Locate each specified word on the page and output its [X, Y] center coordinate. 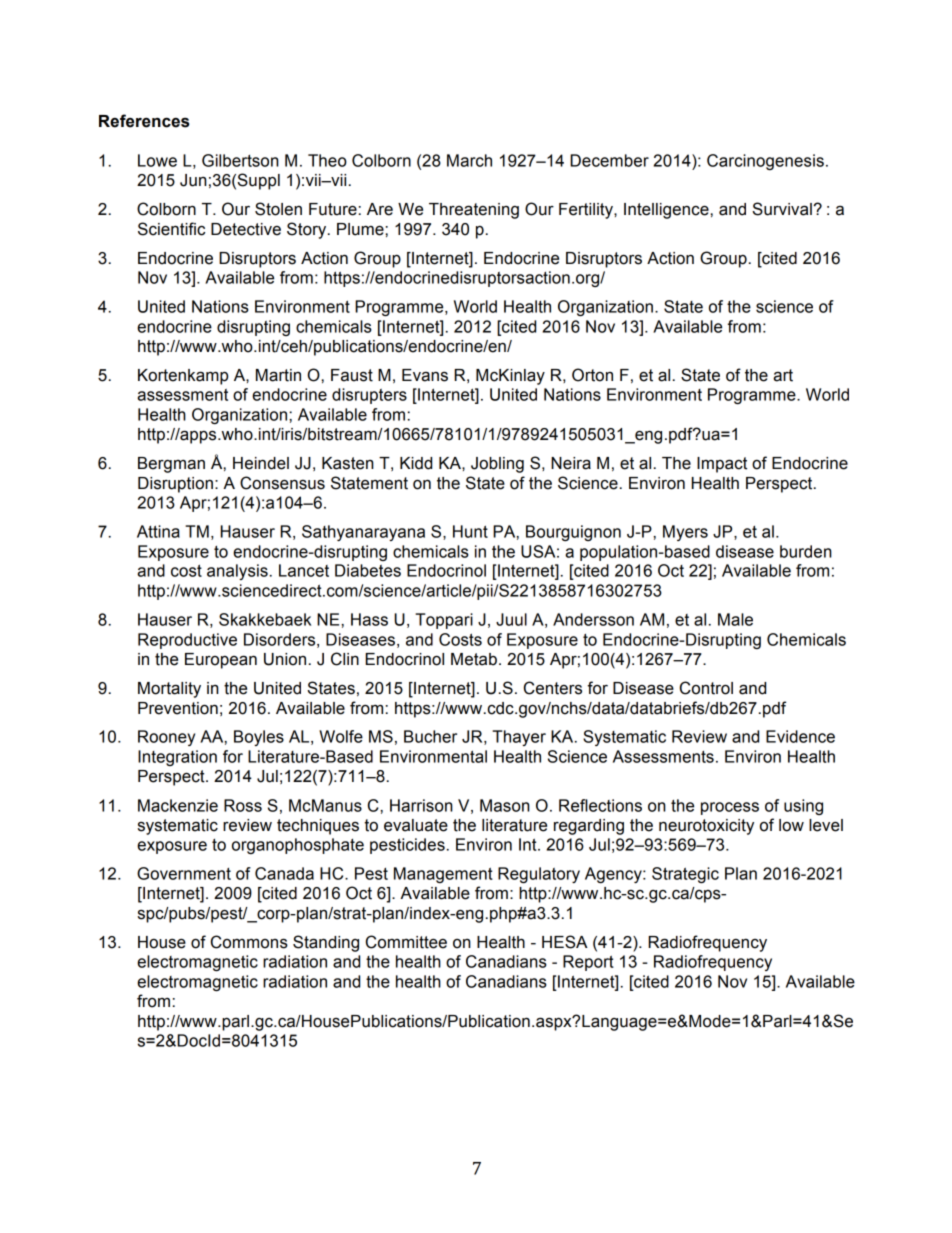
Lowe [157, 160]
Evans [425, 375]
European [221, 661]
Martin [278, 375]
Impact [722, 465]
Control [706, 688]
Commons [249, 942]
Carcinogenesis [765, 162]
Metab [474, 659]
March [469, 160]
